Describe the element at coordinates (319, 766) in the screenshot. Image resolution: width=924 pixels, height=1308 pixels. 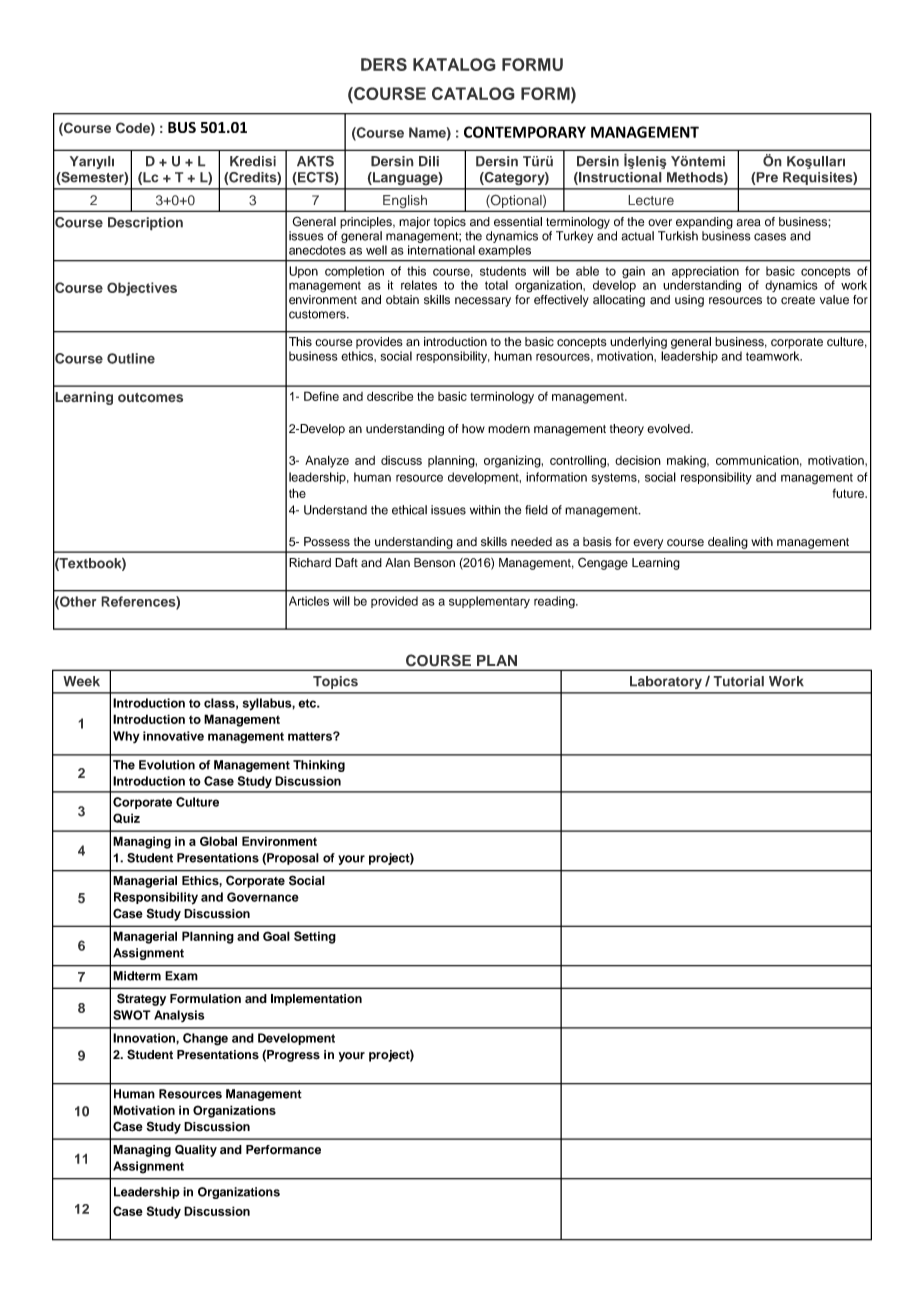
I see `Thinking` at that location.
